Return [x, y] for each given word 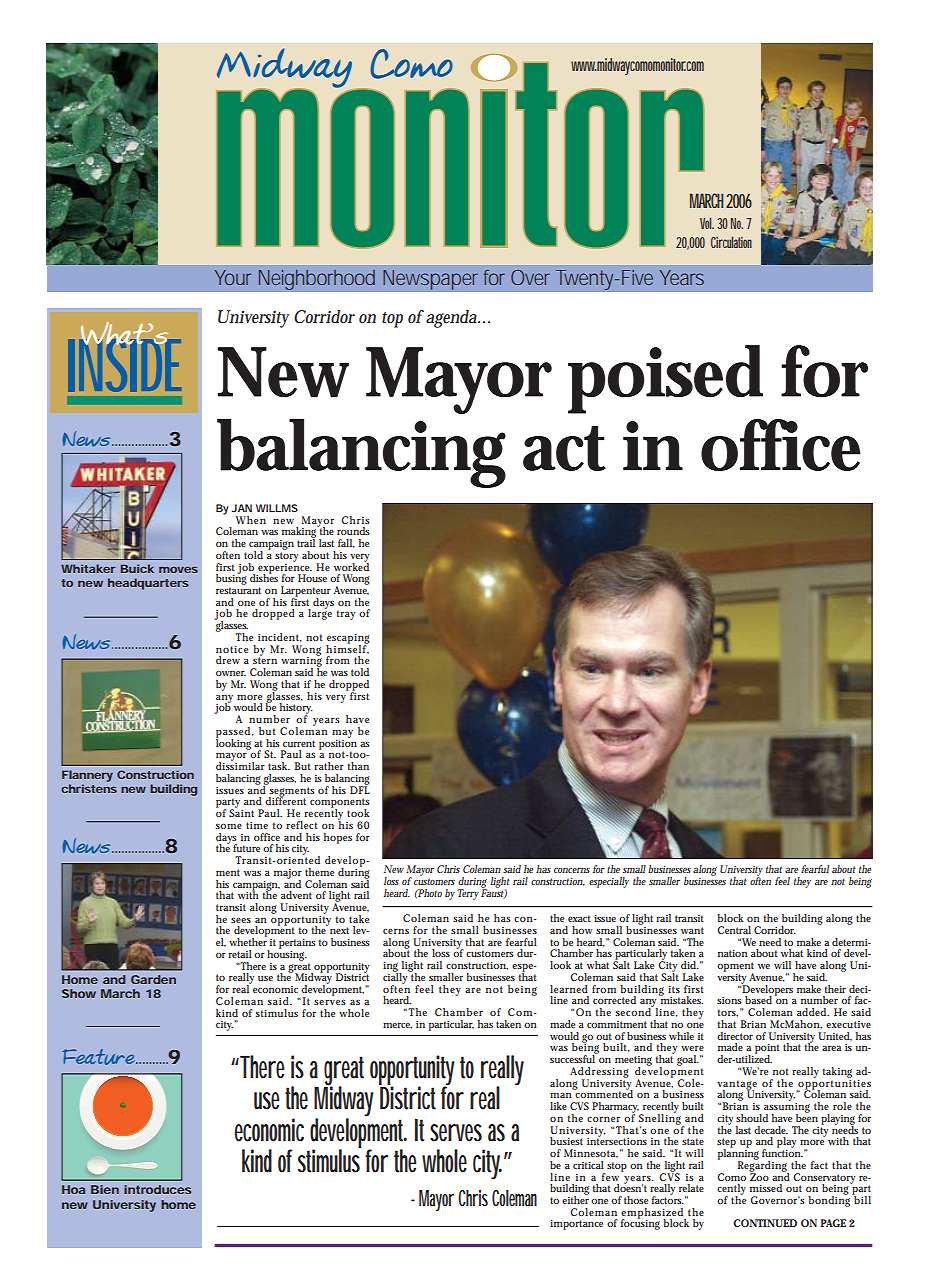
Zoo [759, 1176]
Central [734, 930]
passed [234, 733]
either [575, 1199]
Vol [709, 223]
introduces [157, 1189]
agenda [453, 318]
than [358, 766]
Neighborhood [316, 279]
